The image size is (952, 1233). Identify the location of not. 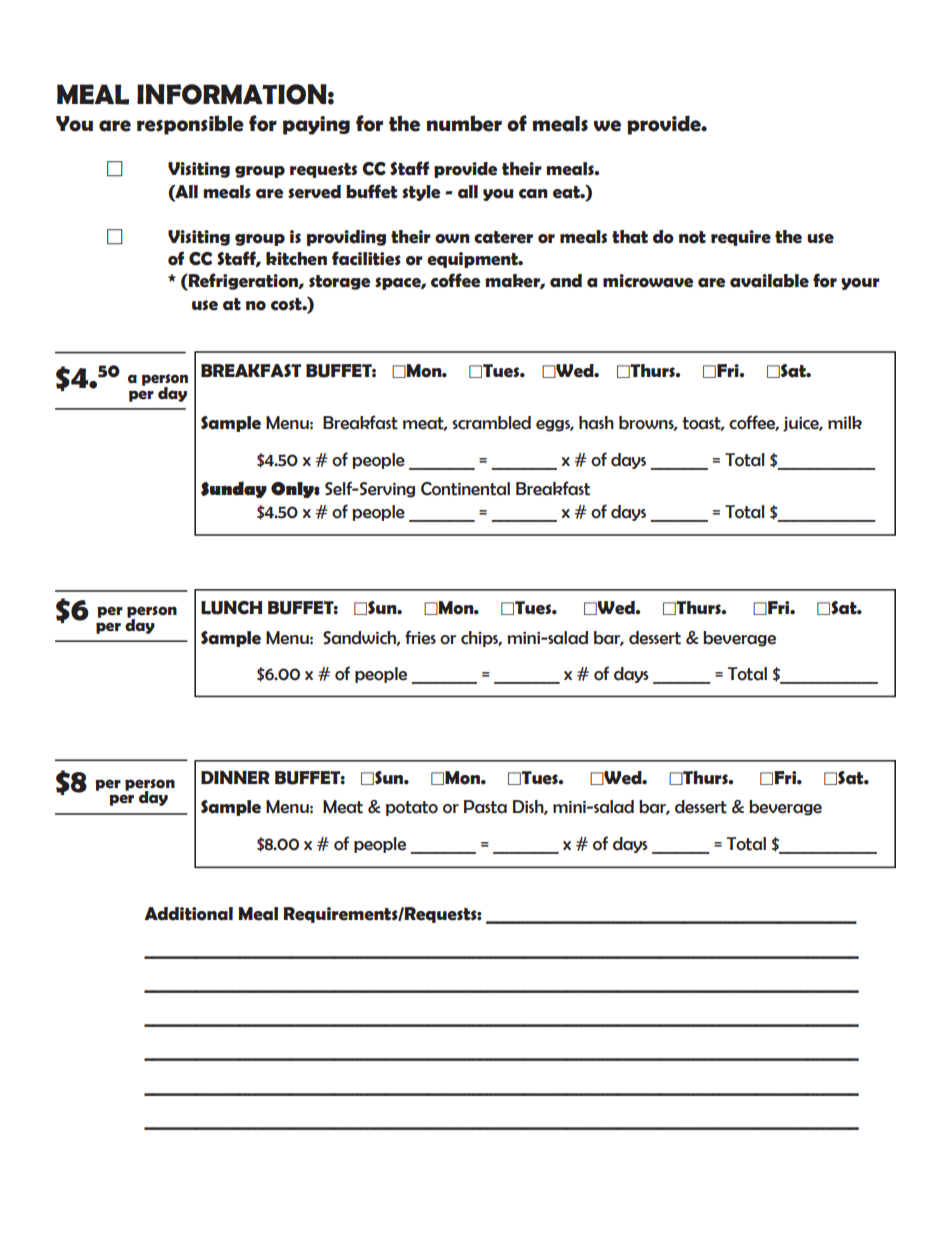
(692, 237).
